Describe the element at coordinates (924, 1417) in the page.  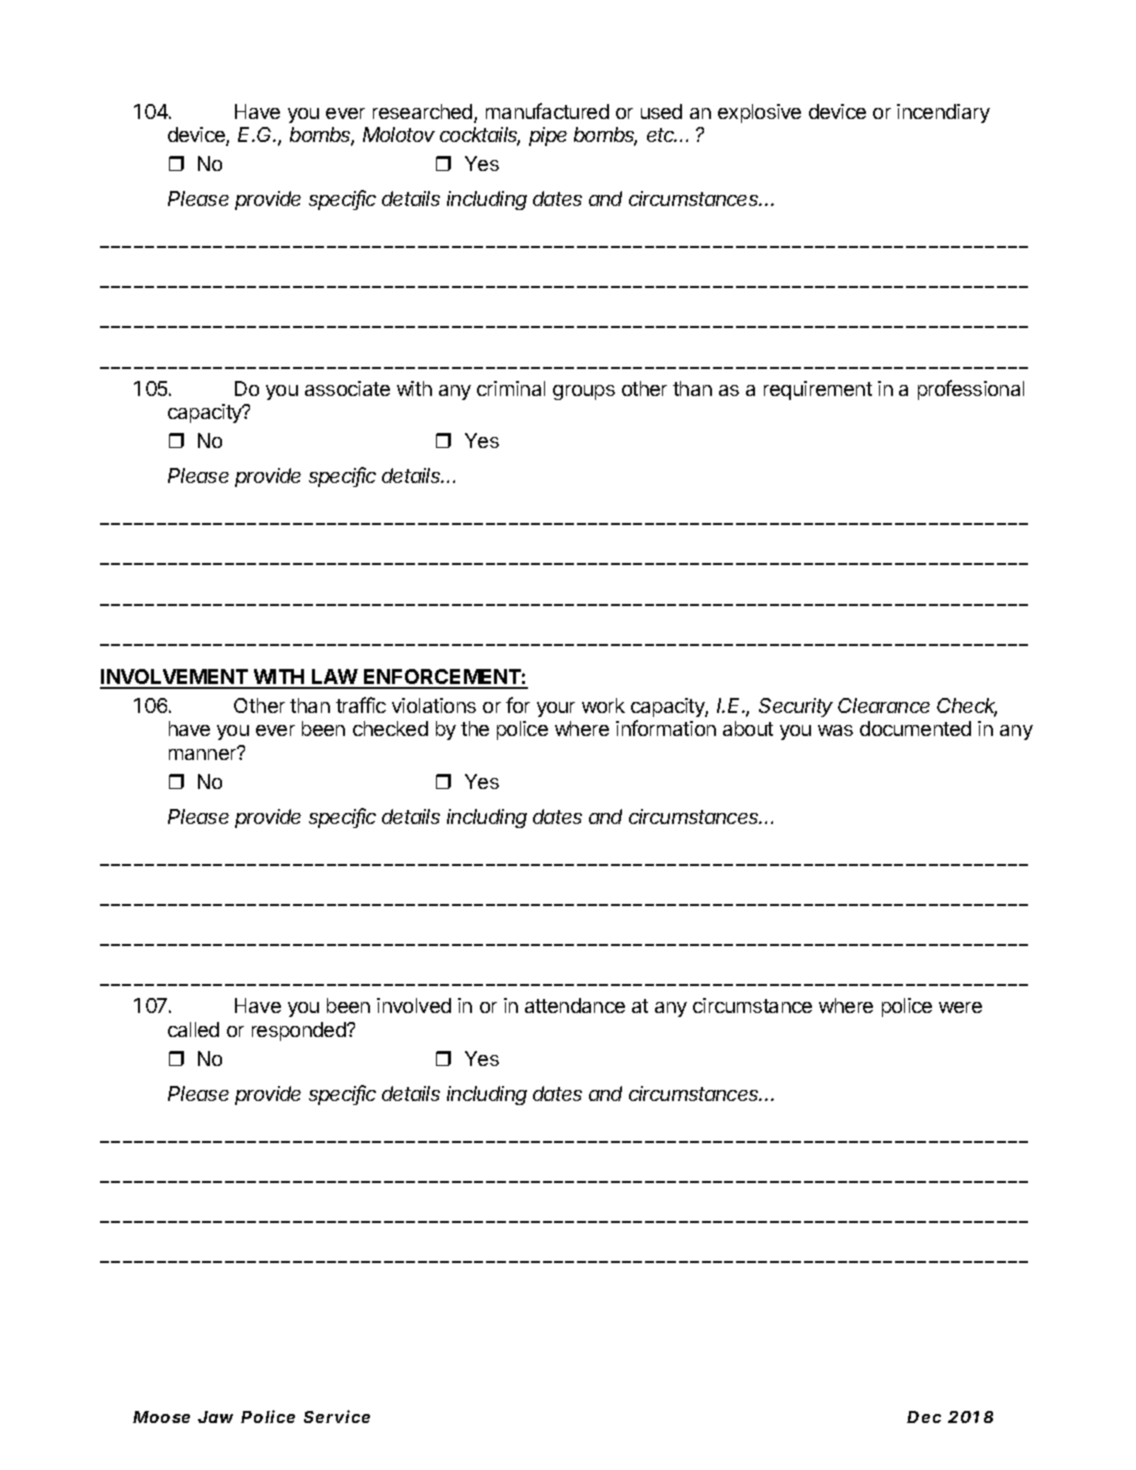
I see `Dec` at that location.
